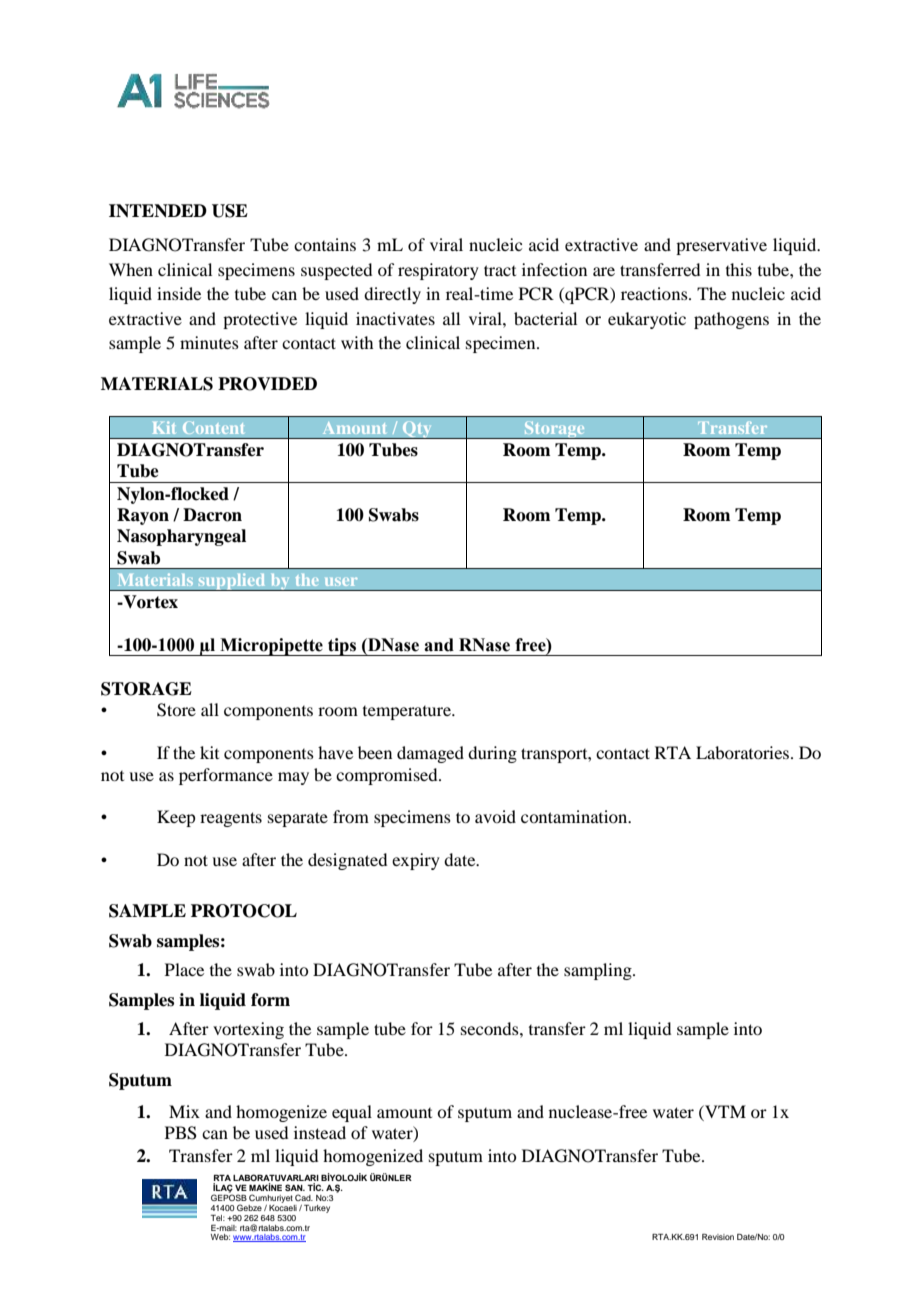  I want to click on Store, so click(176, 710).
